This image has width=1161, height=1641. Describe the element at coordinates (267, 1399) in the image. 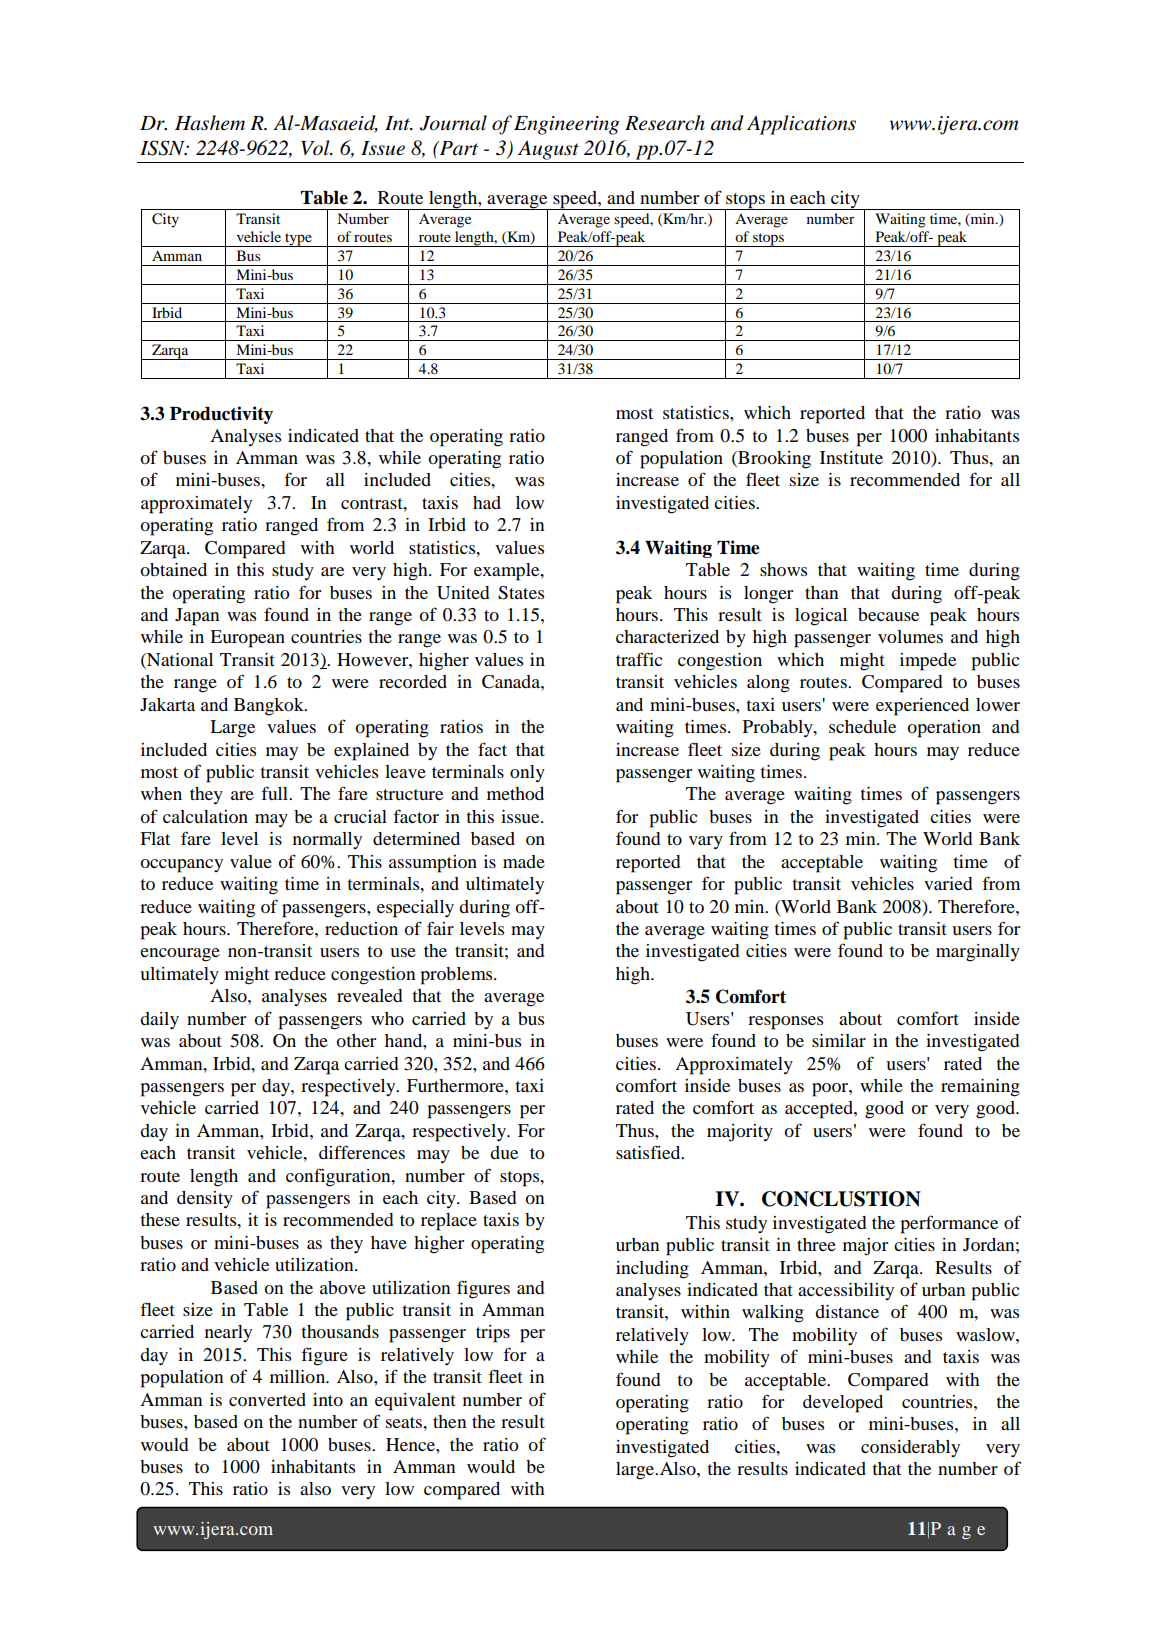

I see `converted` at that location.
